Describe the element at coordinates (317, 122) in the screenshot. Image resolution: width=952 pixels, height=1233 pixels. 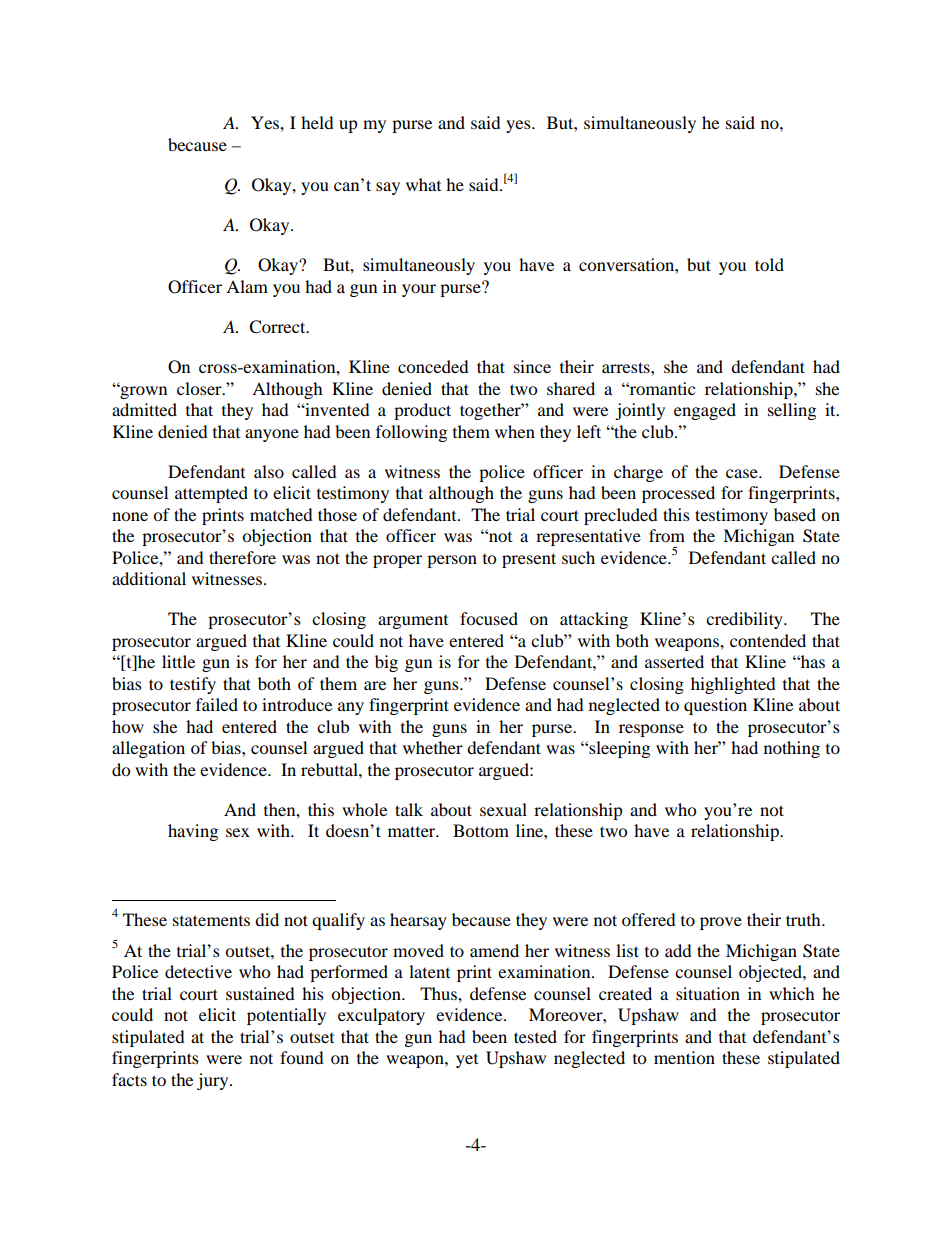
I see `held` at that location.
